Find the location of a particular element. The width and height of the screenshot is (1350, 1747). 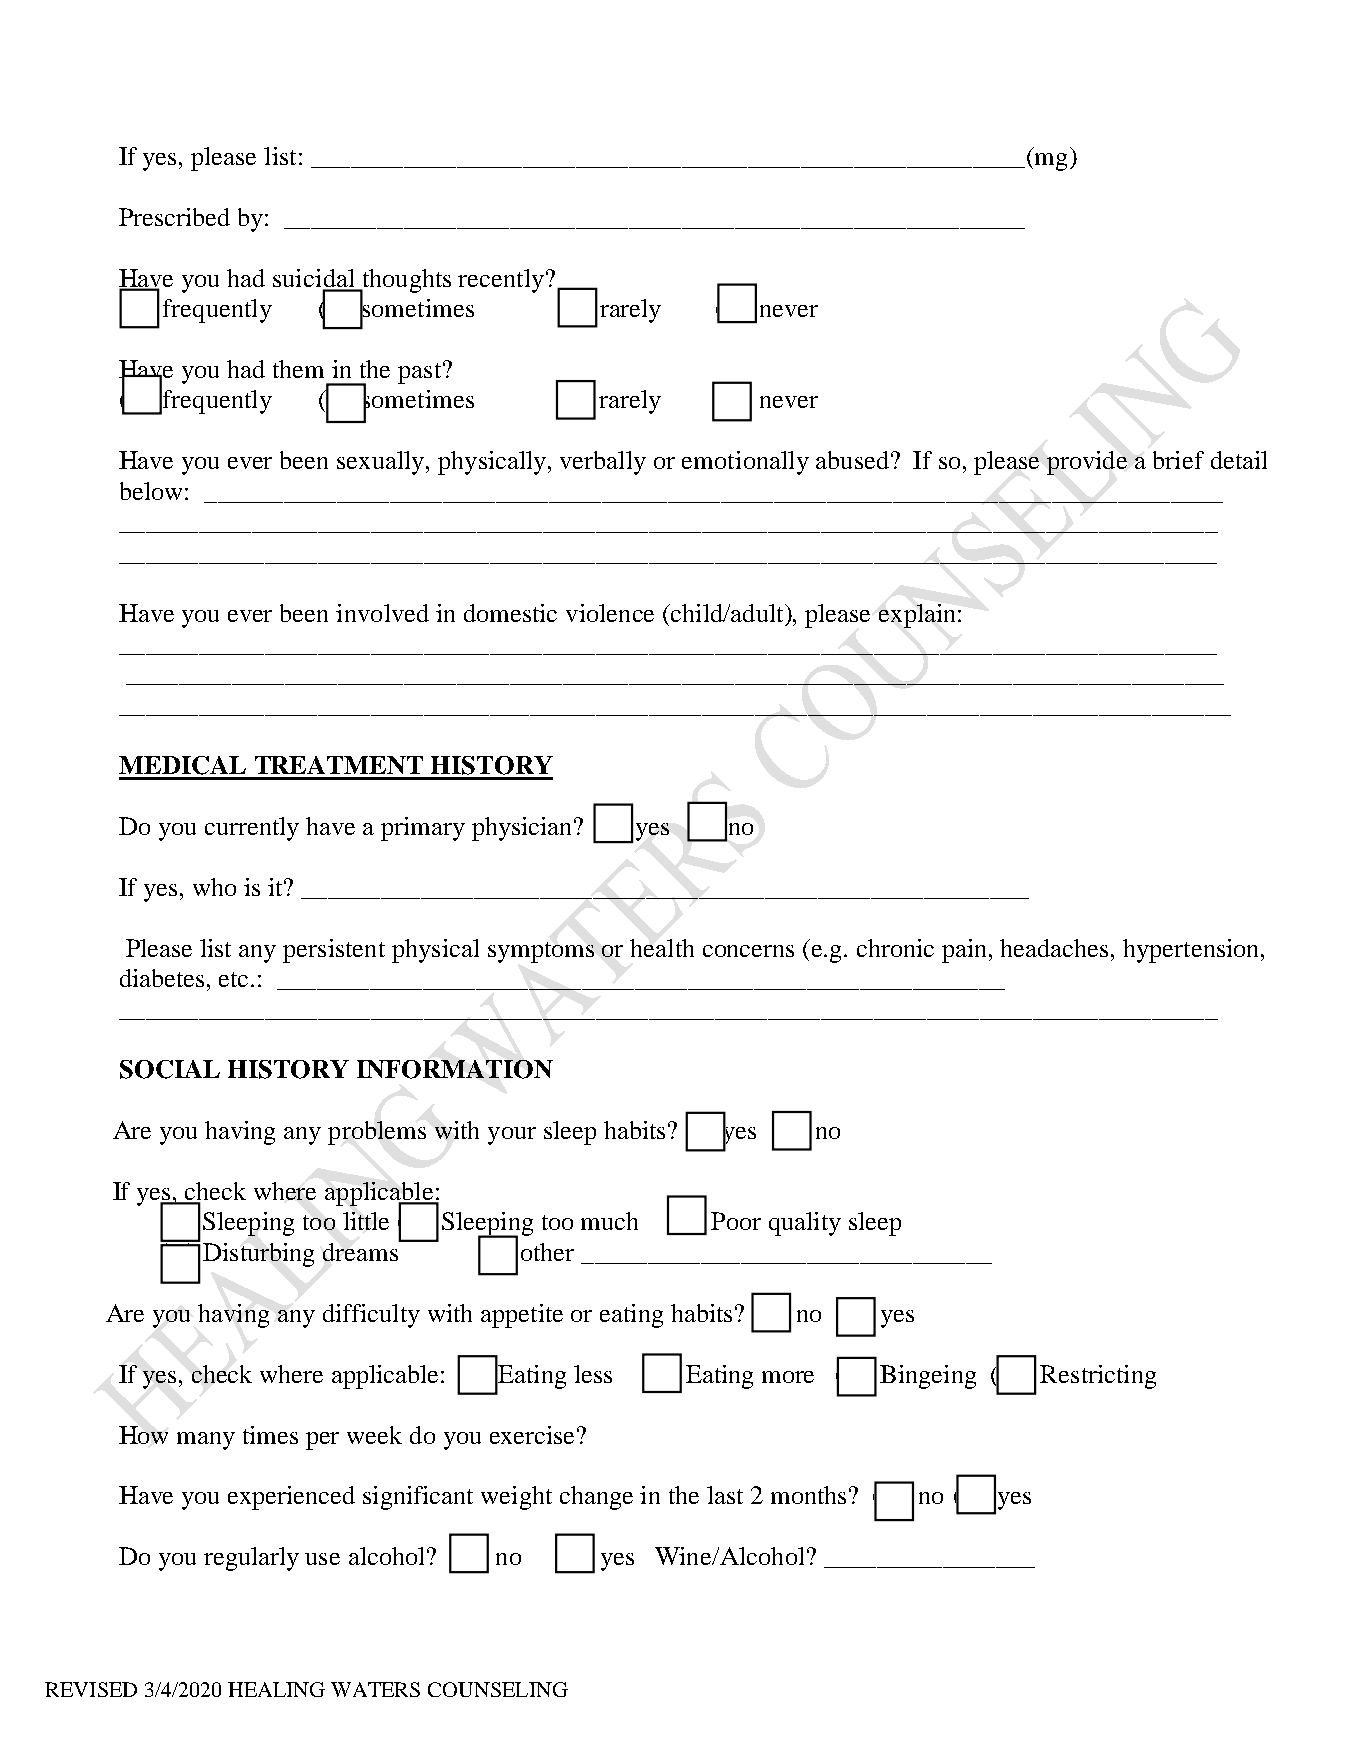

headaches is located at coordinates (1054, 948).
